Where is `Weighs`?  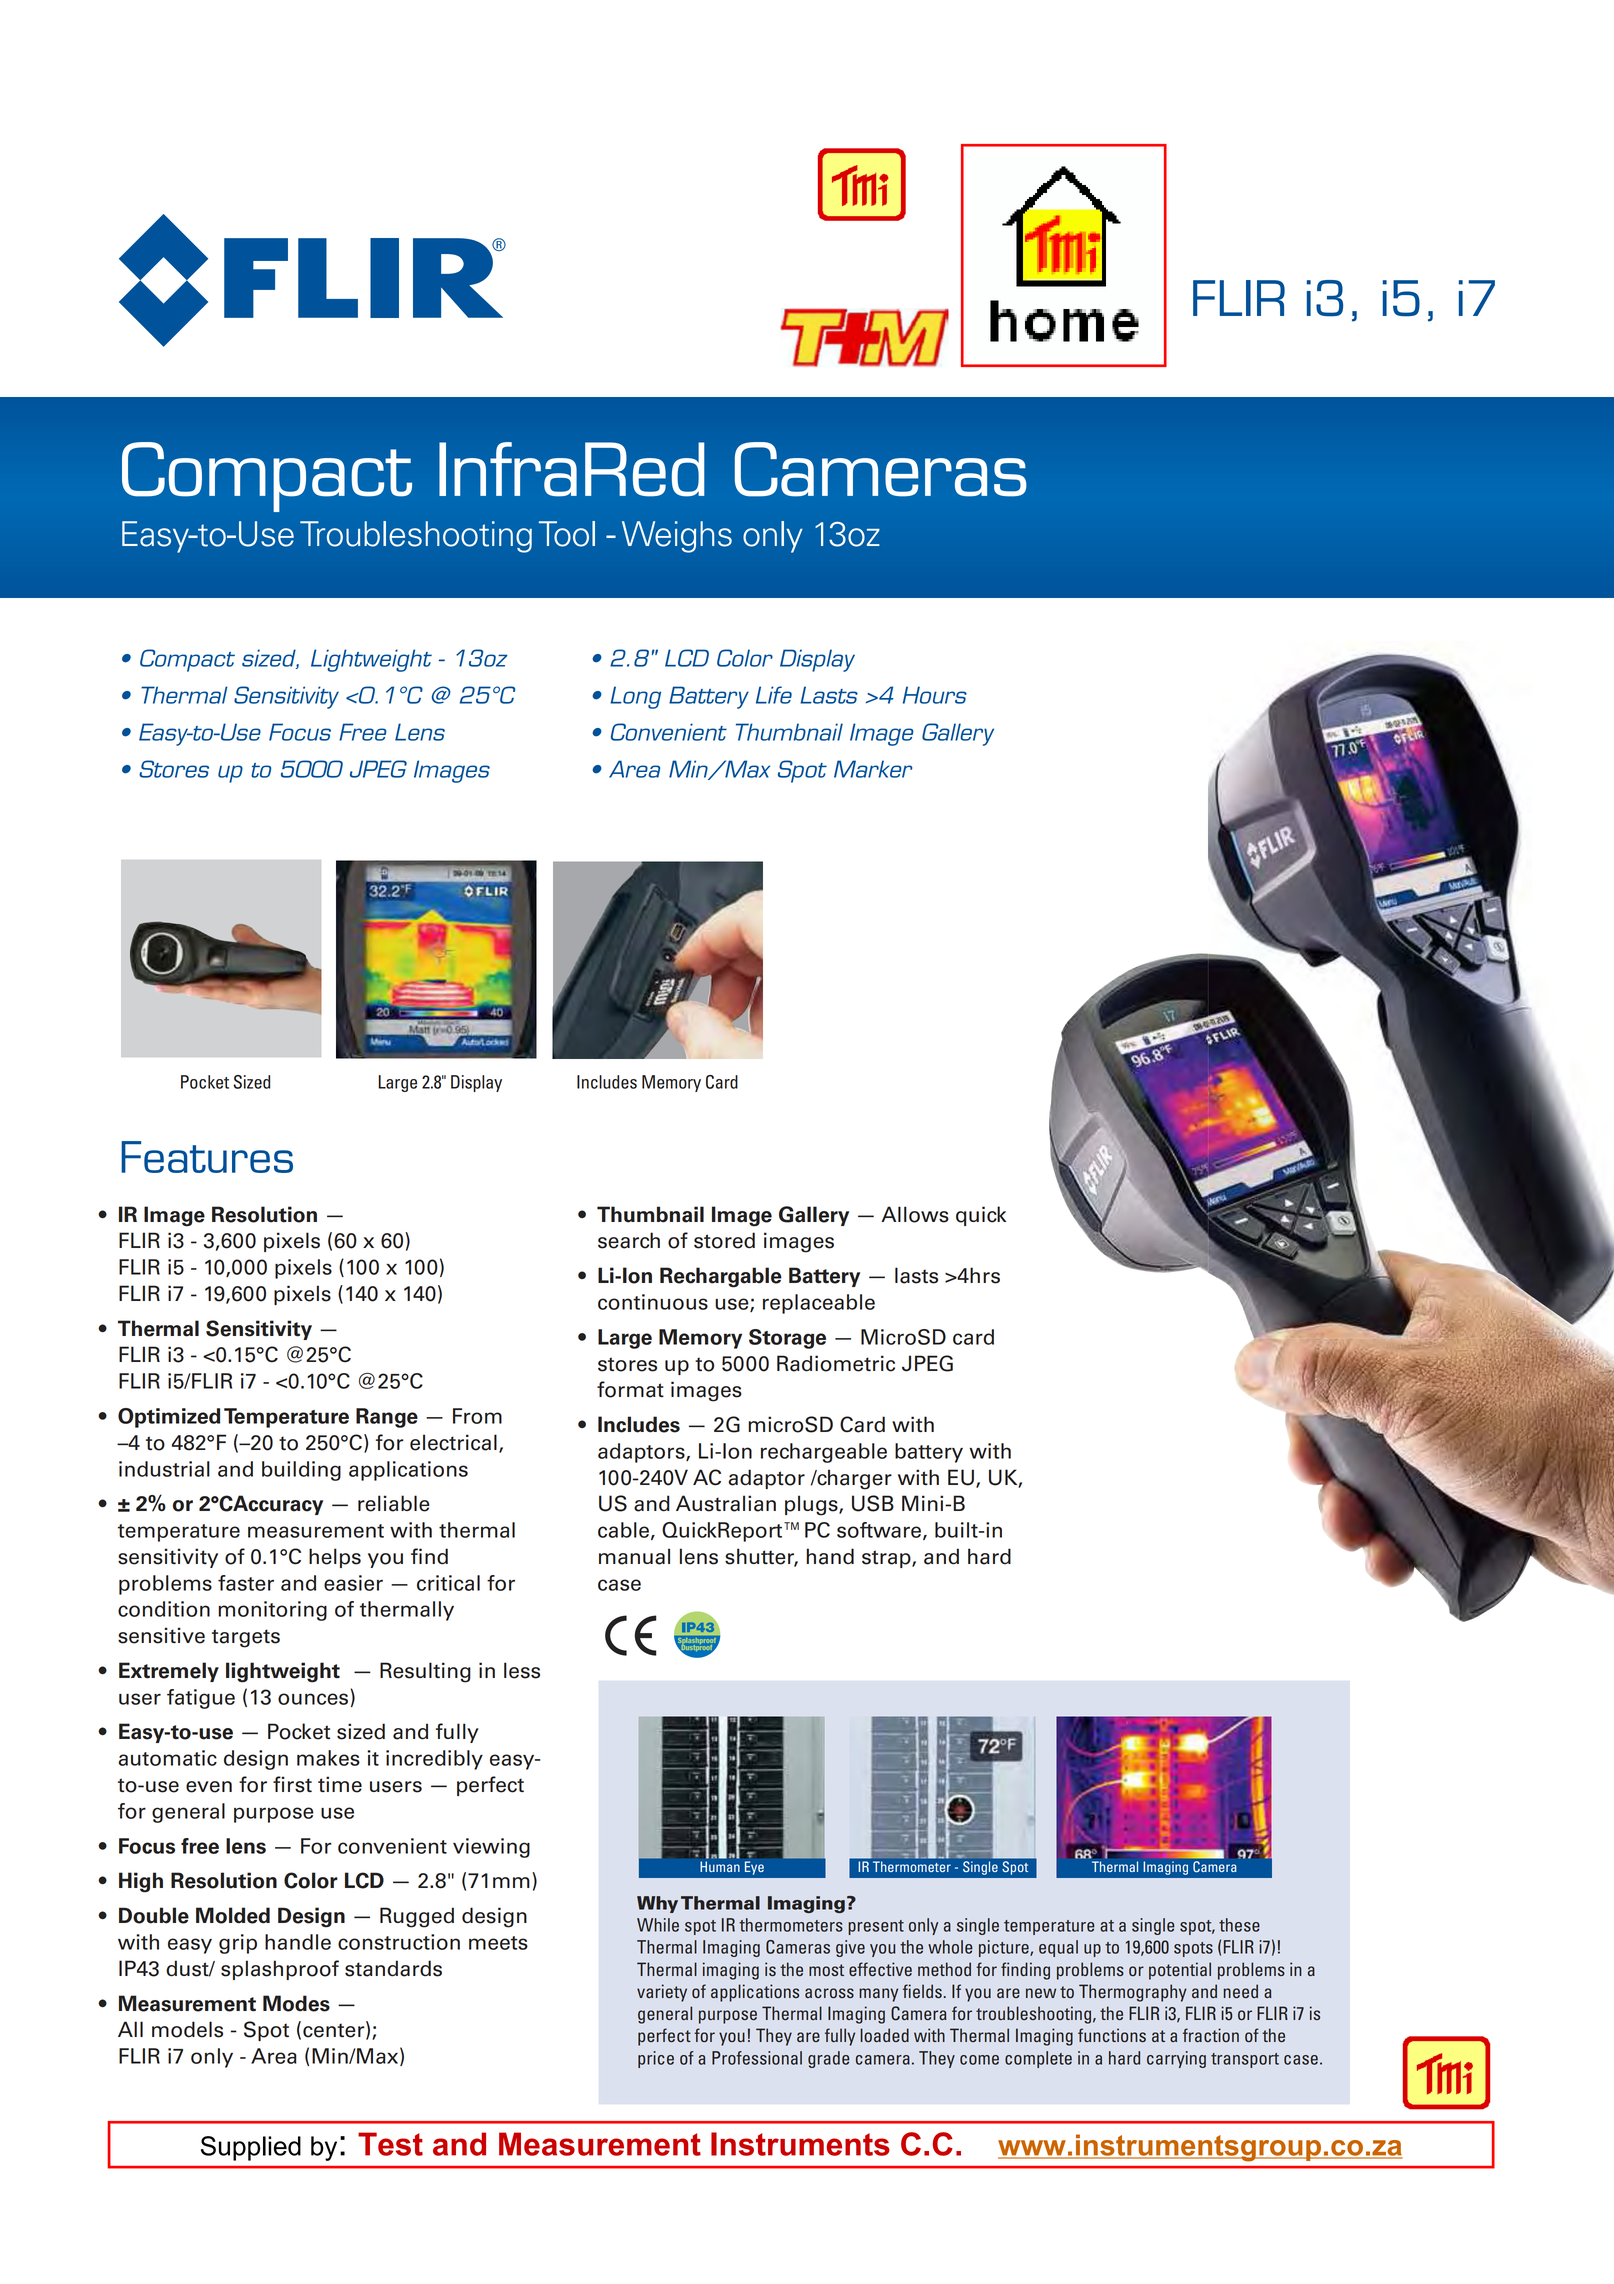
Weighs is located at coordinates (677, 537).
